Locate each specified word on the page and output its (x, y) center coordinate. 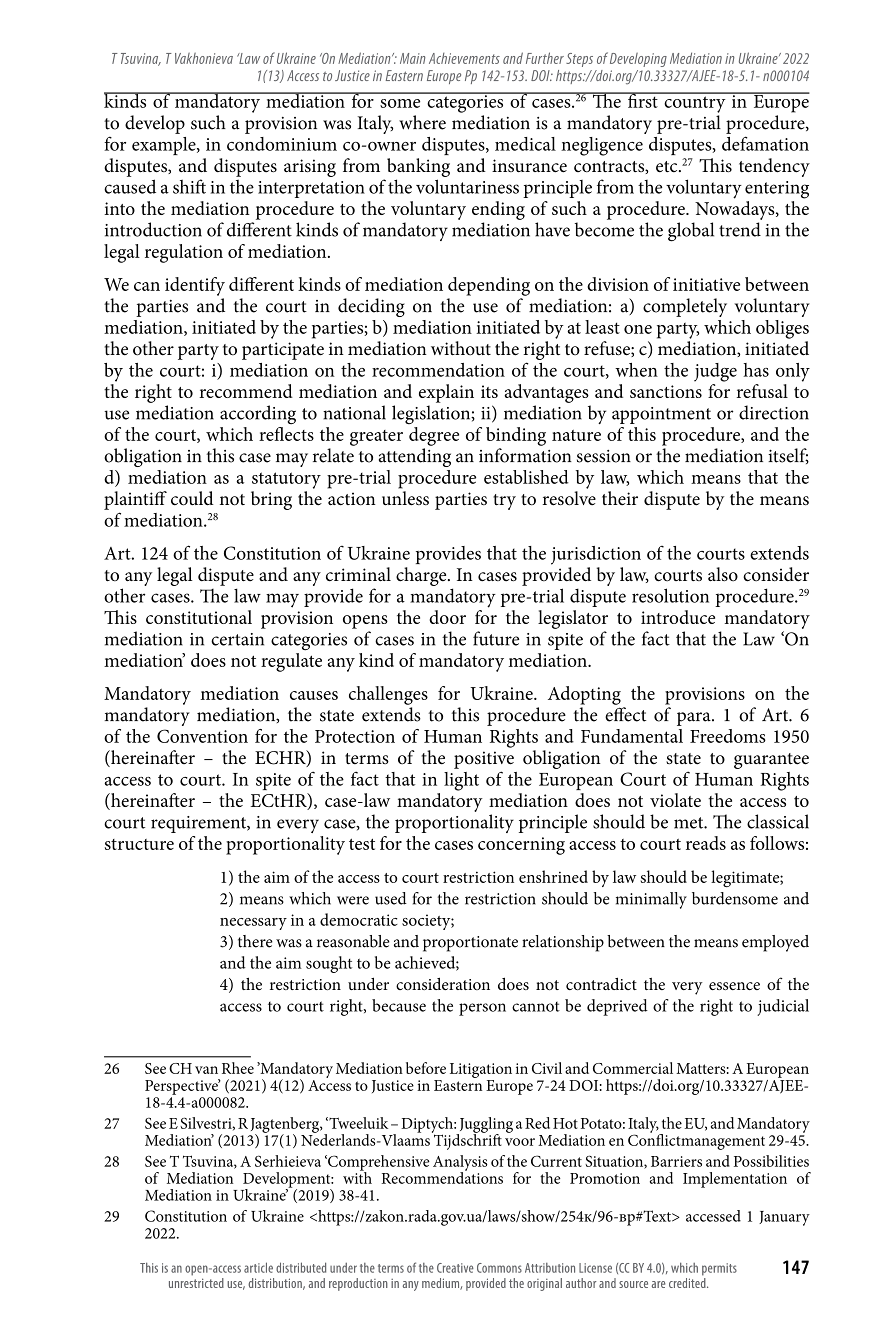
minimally (651, 900)
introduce (678, 617)
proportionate (470, 944)
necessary (253, 924)
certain (237, 639)
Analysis (460, 1164)
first (642, 100)
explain (446, 393)
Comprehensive (378, 1164)
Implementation (735, 1180)
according (258, 415)
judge (715, 372)
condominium (282, 144)
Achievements (464, 58)
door (447, 617)
